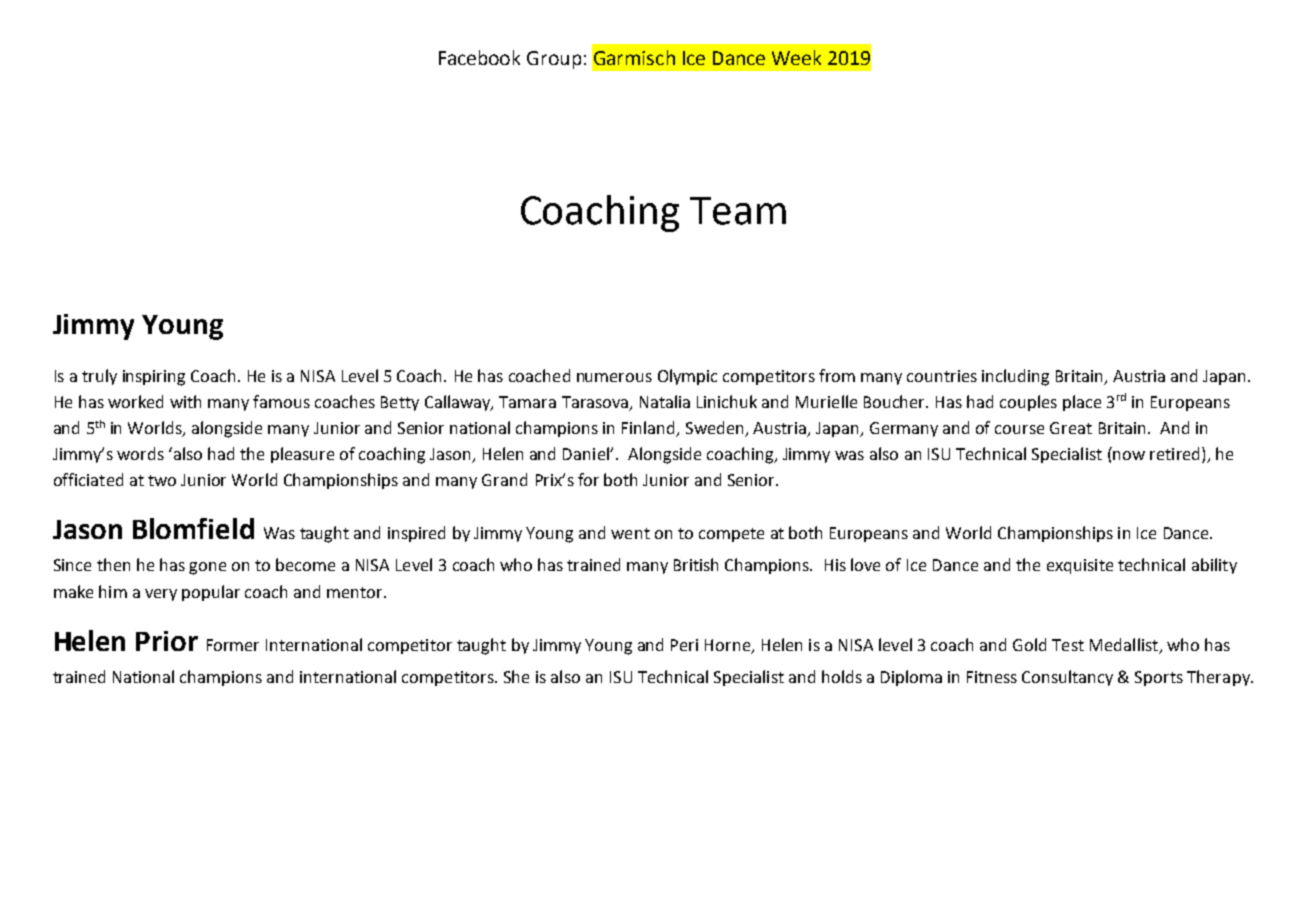 The width and height of the document is (1308, 924). What do you see at coordinates (554, 60) in the document?
I see `Group` at bounding box center [554, 60].
